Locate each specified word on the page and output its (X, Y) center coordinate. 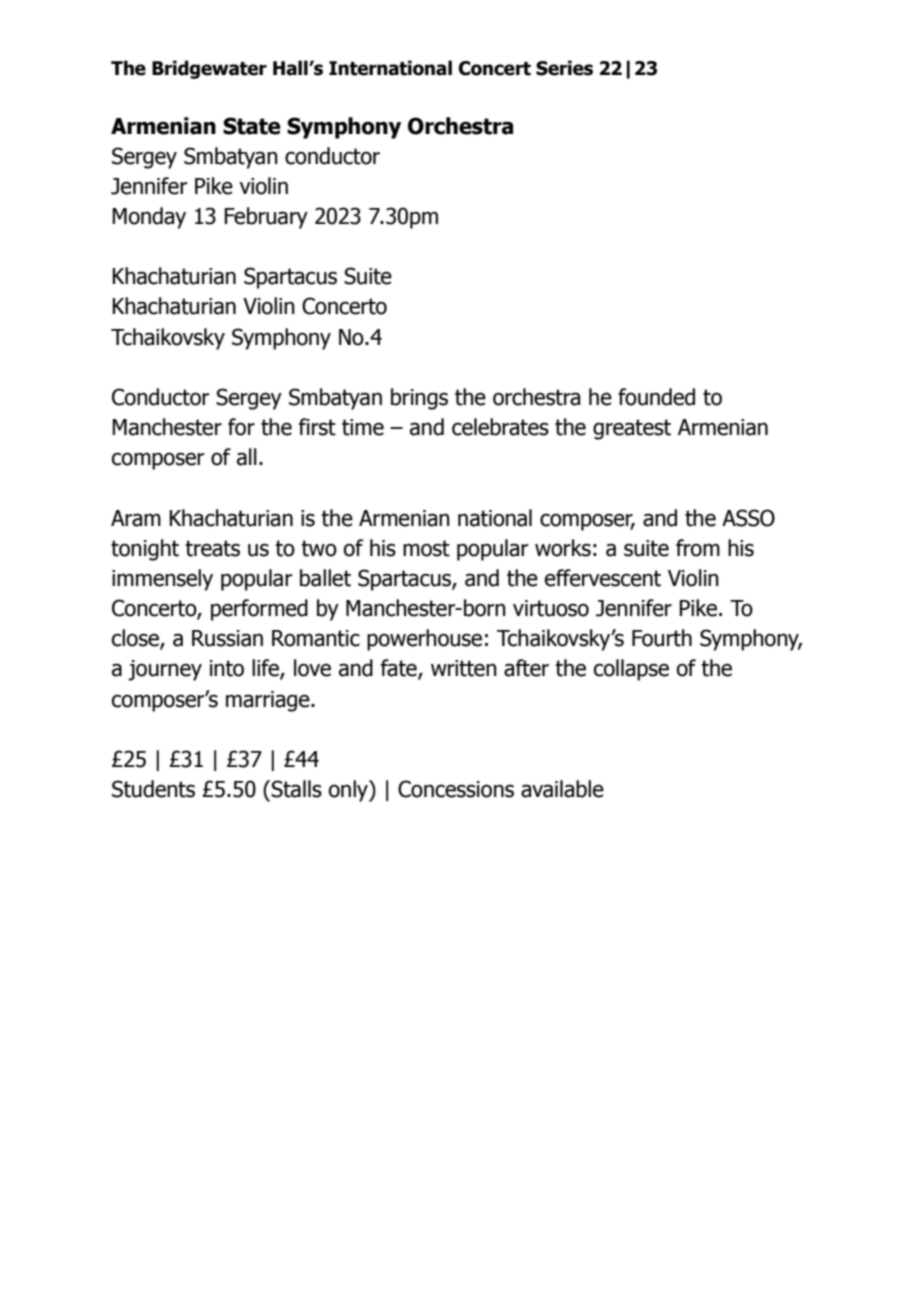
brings (419, 399)
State (252, 126)
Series (564, 68)
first (317, 427)
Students (153, 789)
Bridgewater (209, 69)
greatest (632, 429)
